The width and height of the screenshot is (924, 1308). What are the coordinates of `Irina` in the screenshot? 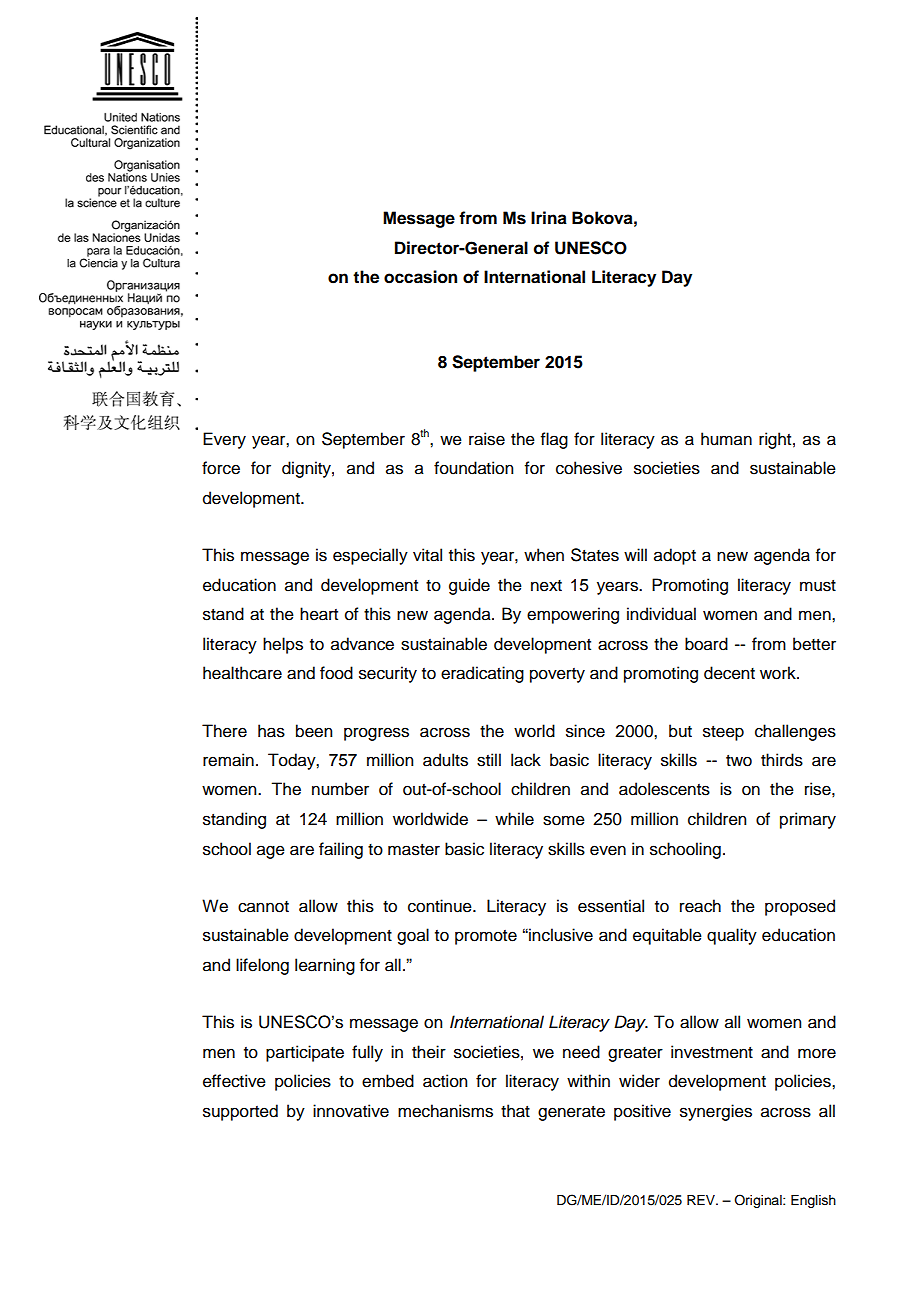 It's located at (549, 218).
